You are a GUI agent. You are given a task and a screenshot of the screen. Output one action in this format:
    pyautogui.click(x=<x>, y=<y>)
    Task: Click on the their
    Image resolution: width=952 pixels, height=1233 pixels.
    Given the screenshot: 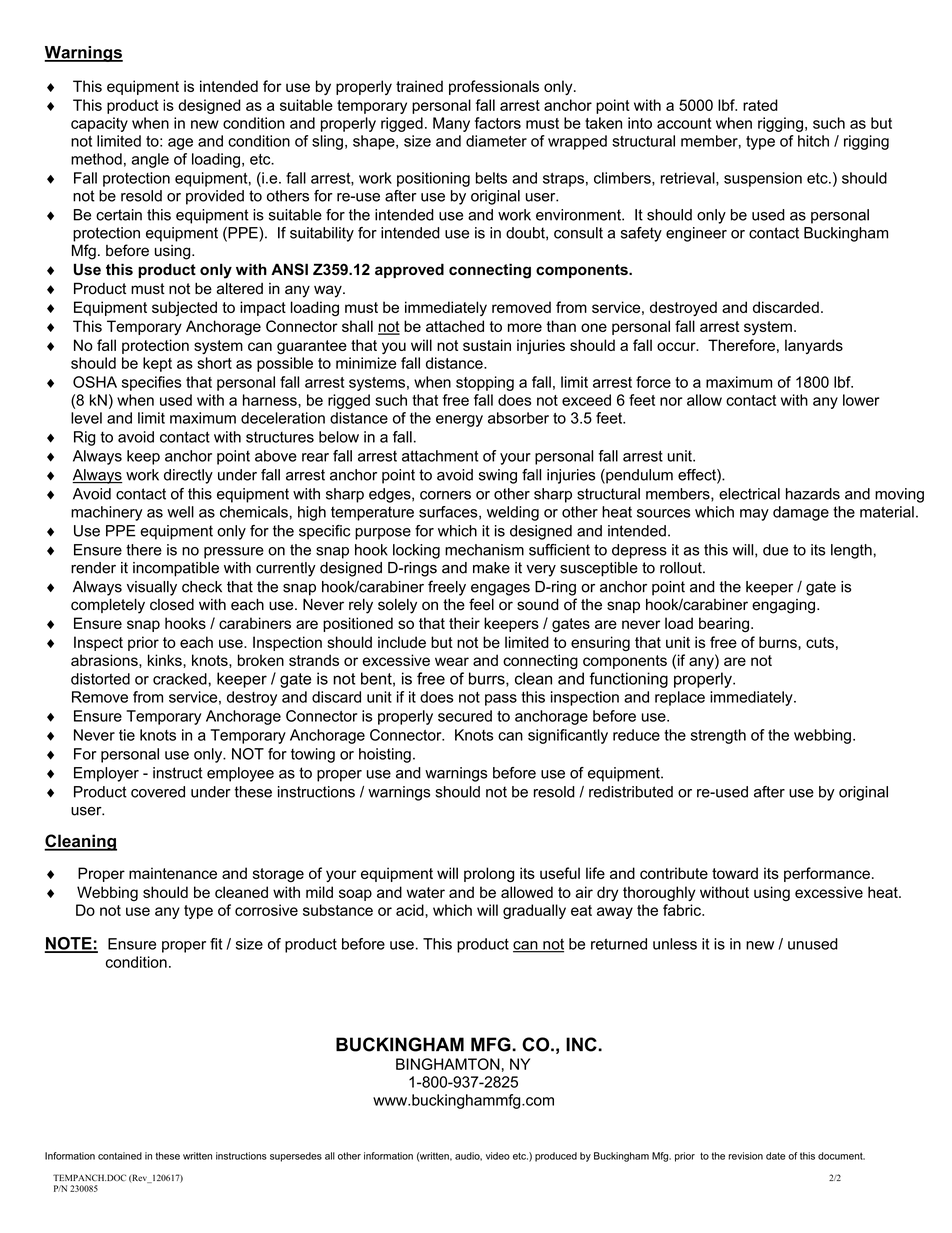 What is the action you would take?
    pyautogui.click(x=464, y=623)
